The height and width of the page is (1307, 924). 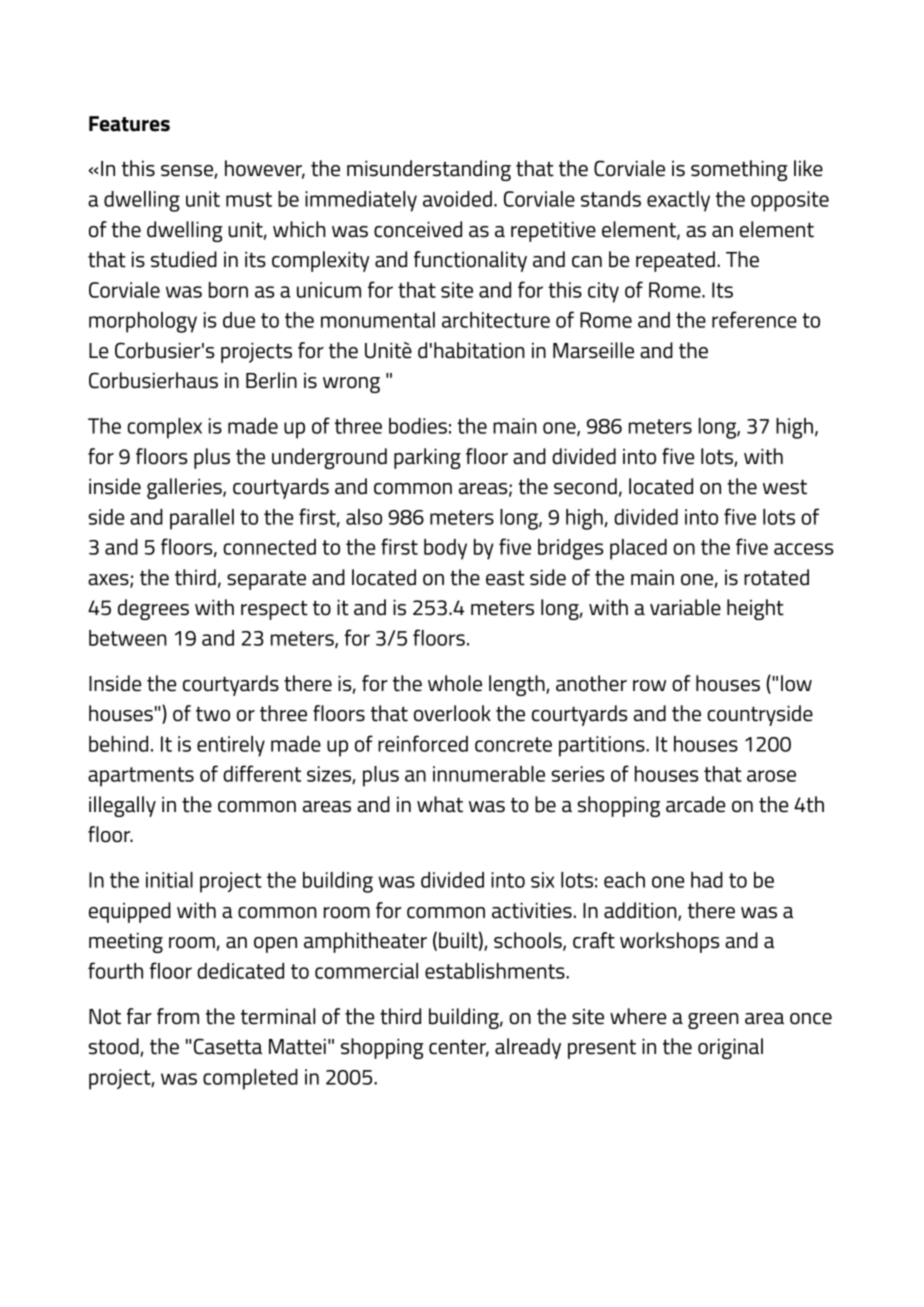 I want to click on sense, so click(x=188, y=172).
